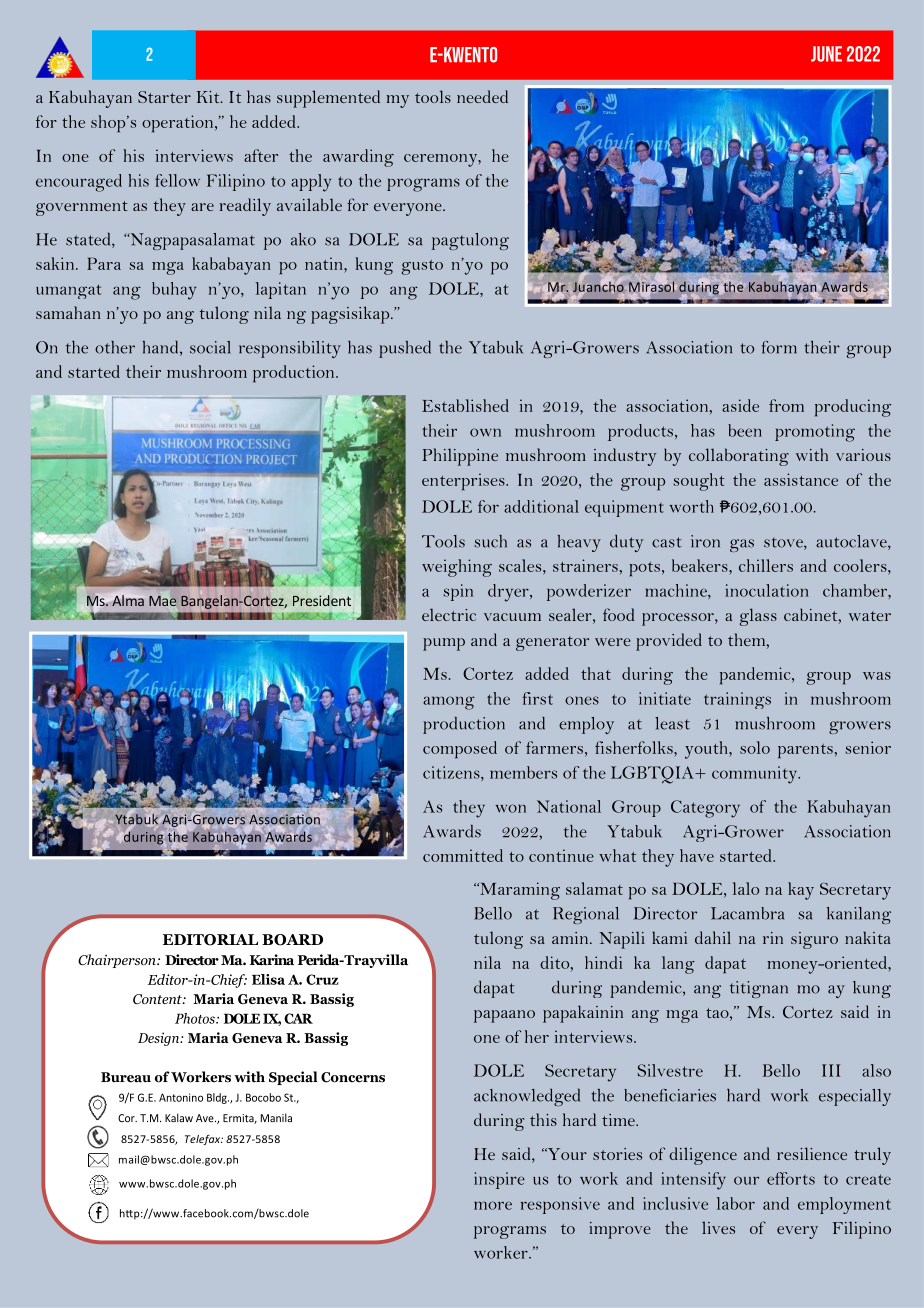  I want to click on efforts, so click(791, 1178).
